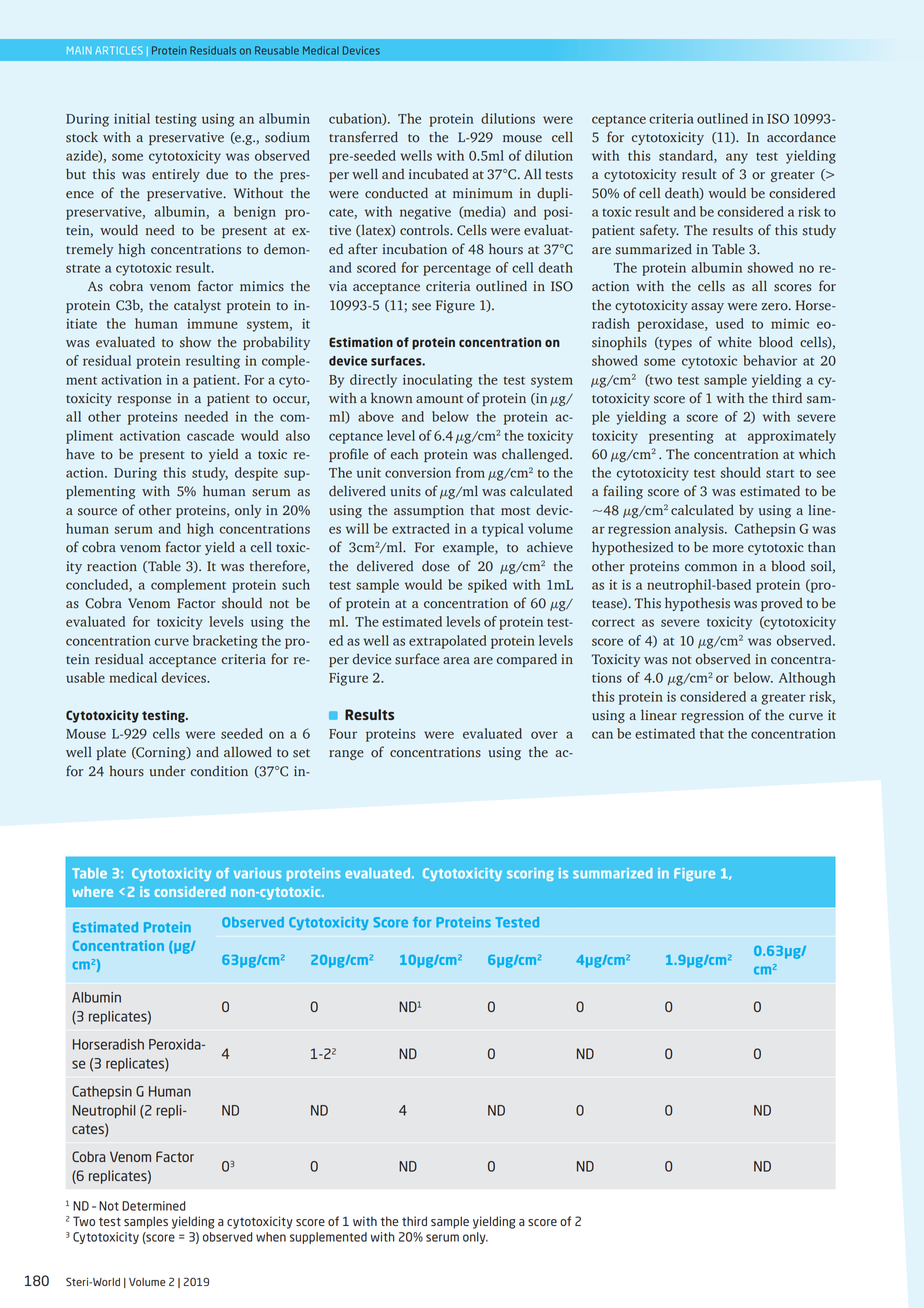  Describe the element at coordinates (363, 137) in the image. I see `transferred` at that location.
